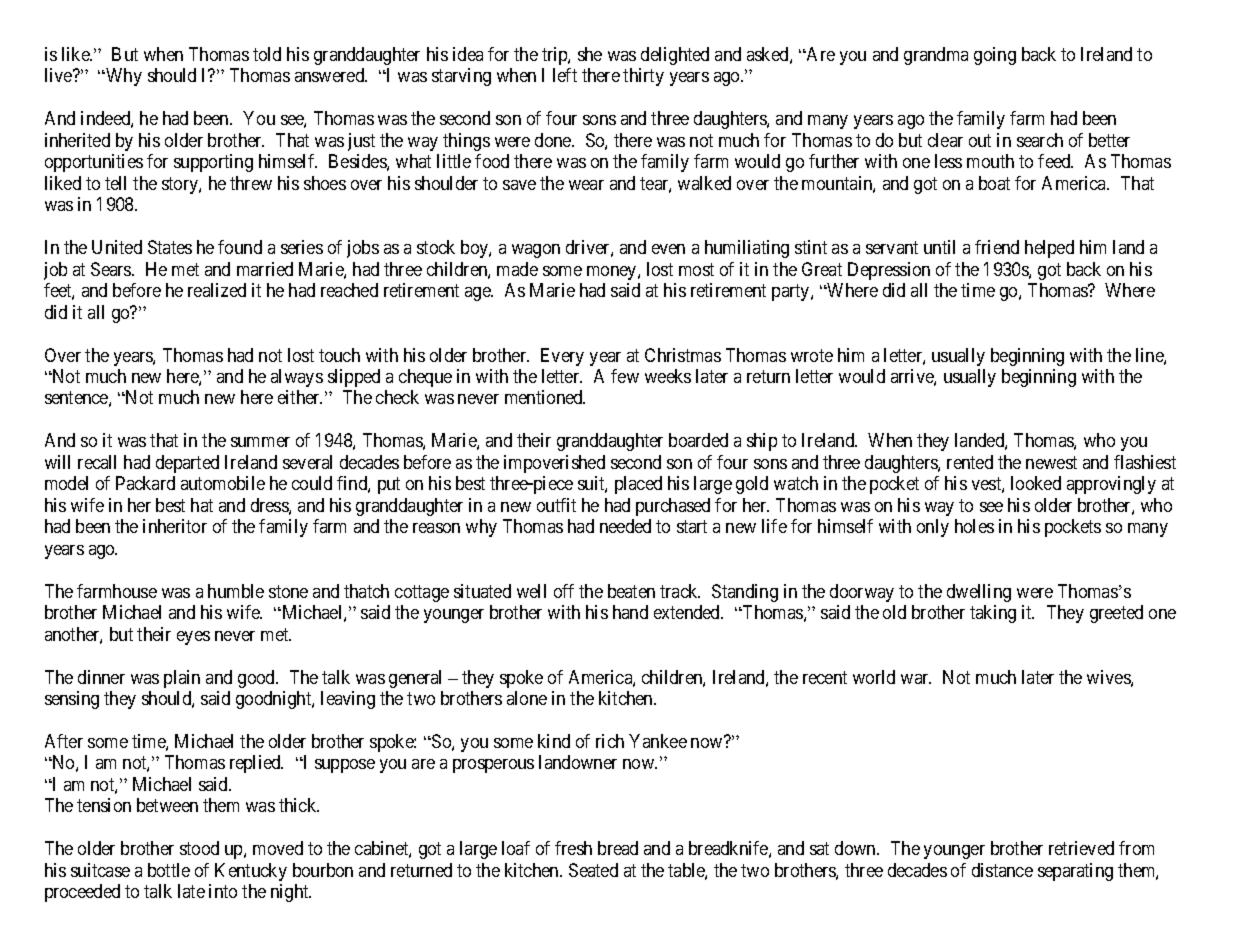 Image resolution: width=1233 pixels, height=952 pixels. What do you see at coordinates (267, 54) in the screenshot?
I see `told` at bounding box center [267, 54].
